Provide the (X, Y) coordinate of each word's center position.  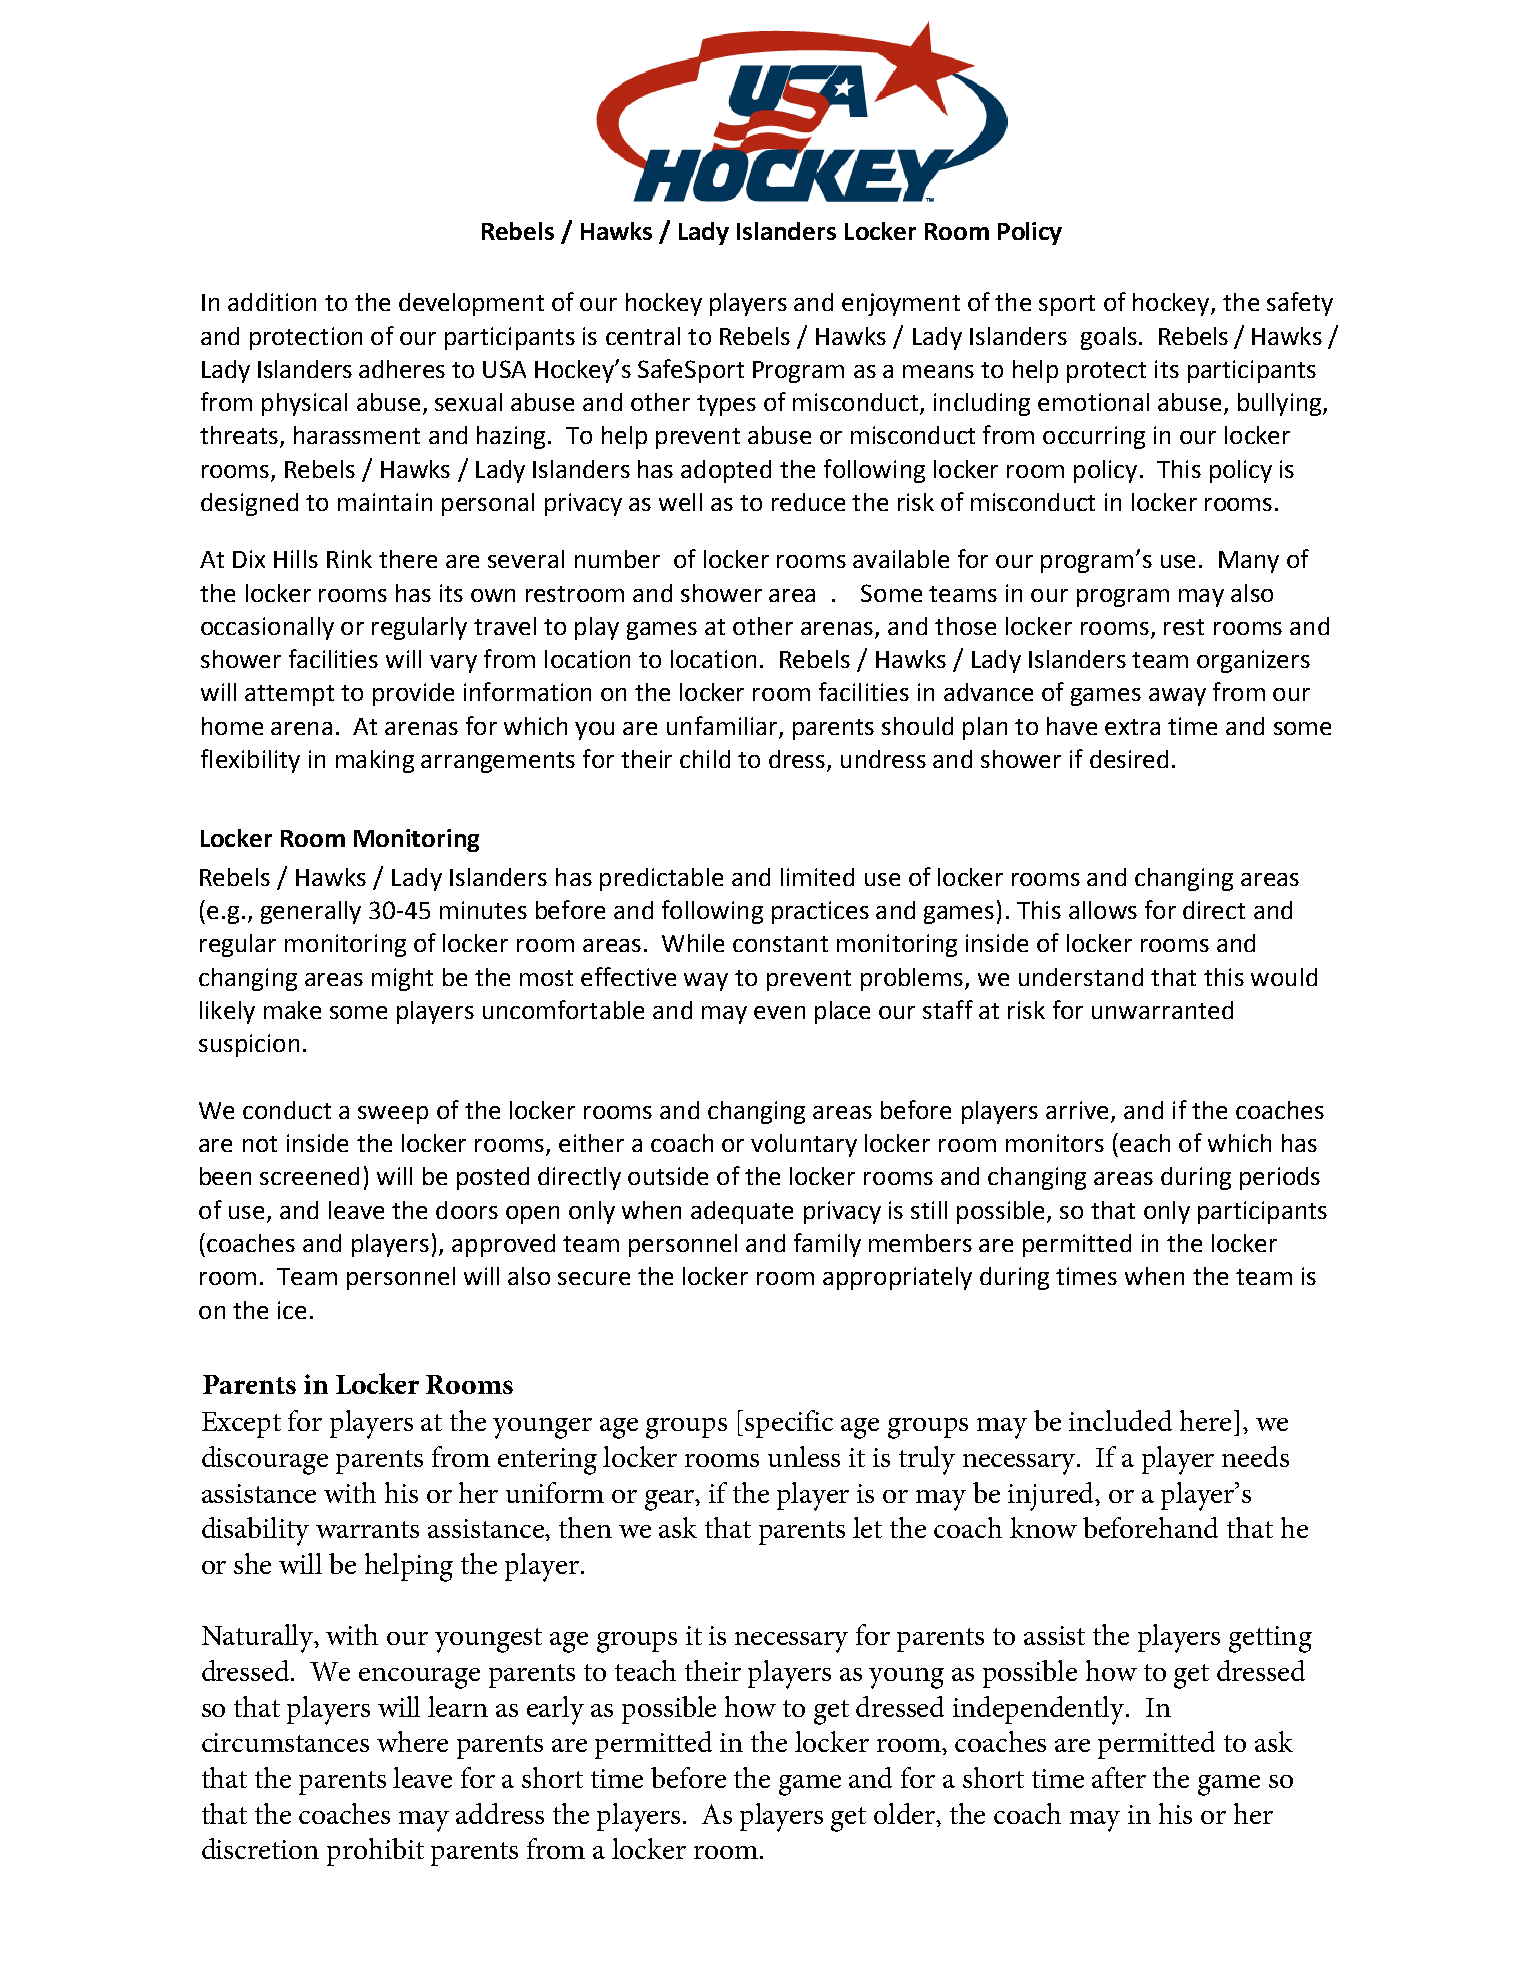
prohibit (375, 1852)
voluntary (804, 1145)
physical (304, 404)
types (726, 405)
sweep (393, 1115)
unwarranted (1162, 1010)
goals (1109, 338)
